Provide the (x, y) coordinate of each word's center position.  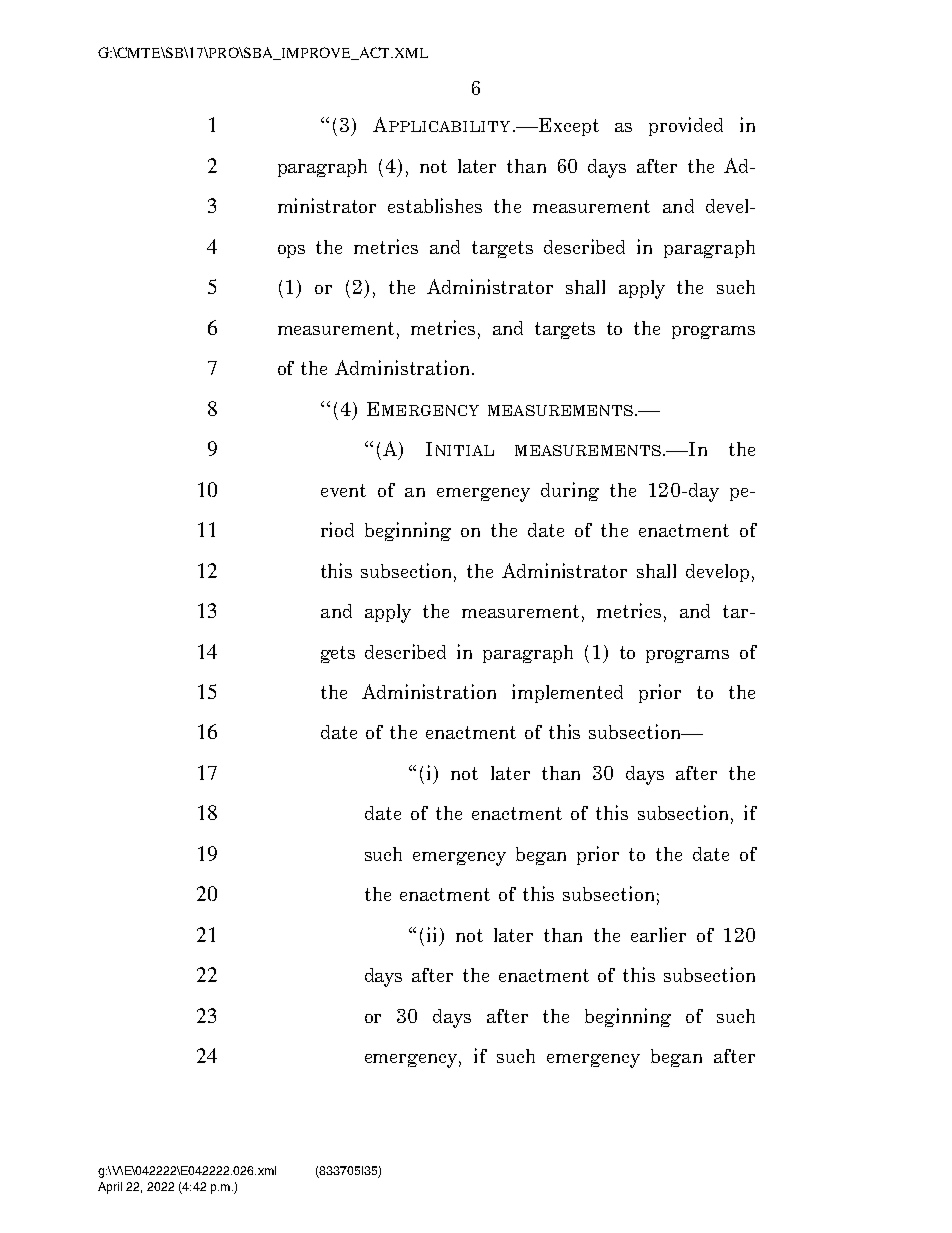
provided (686, 126)
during (570, 491)
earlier (658, 934)
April (110, 1188)
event (343, 490)
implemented (567, 693)
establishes (435, 205)
